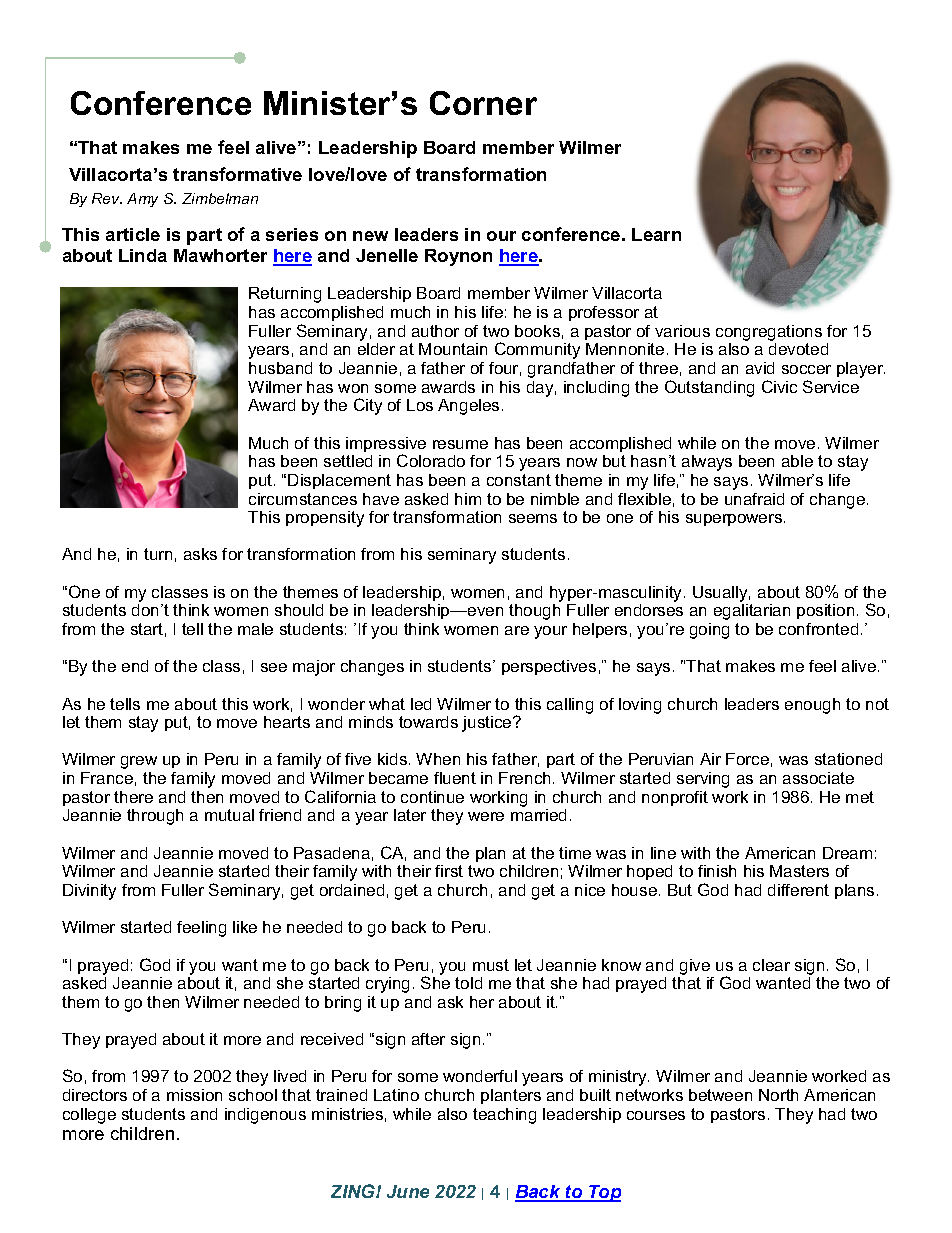  I want to click on North, so click(778, 1095).
